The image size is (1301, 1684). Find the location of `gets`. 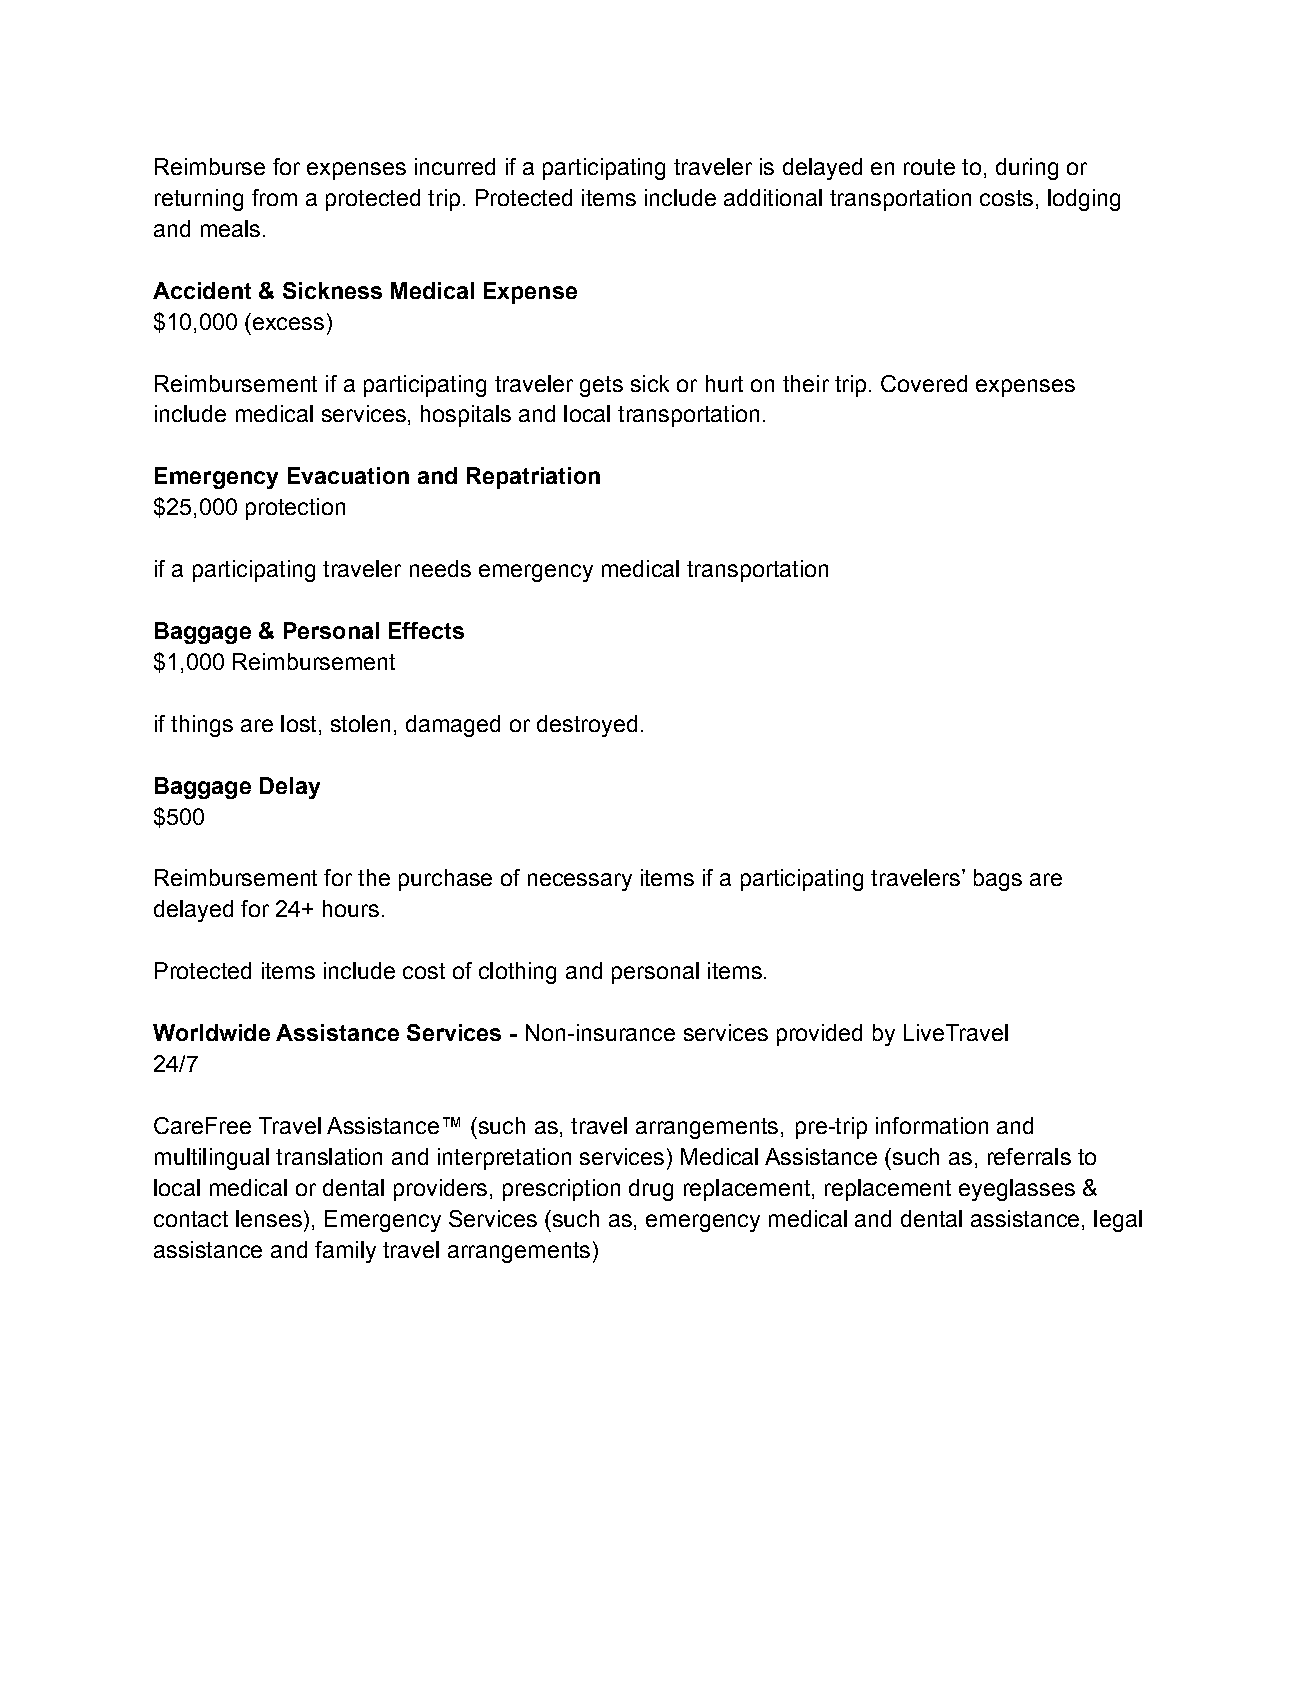

gets is located at coordinates (601, 386).
